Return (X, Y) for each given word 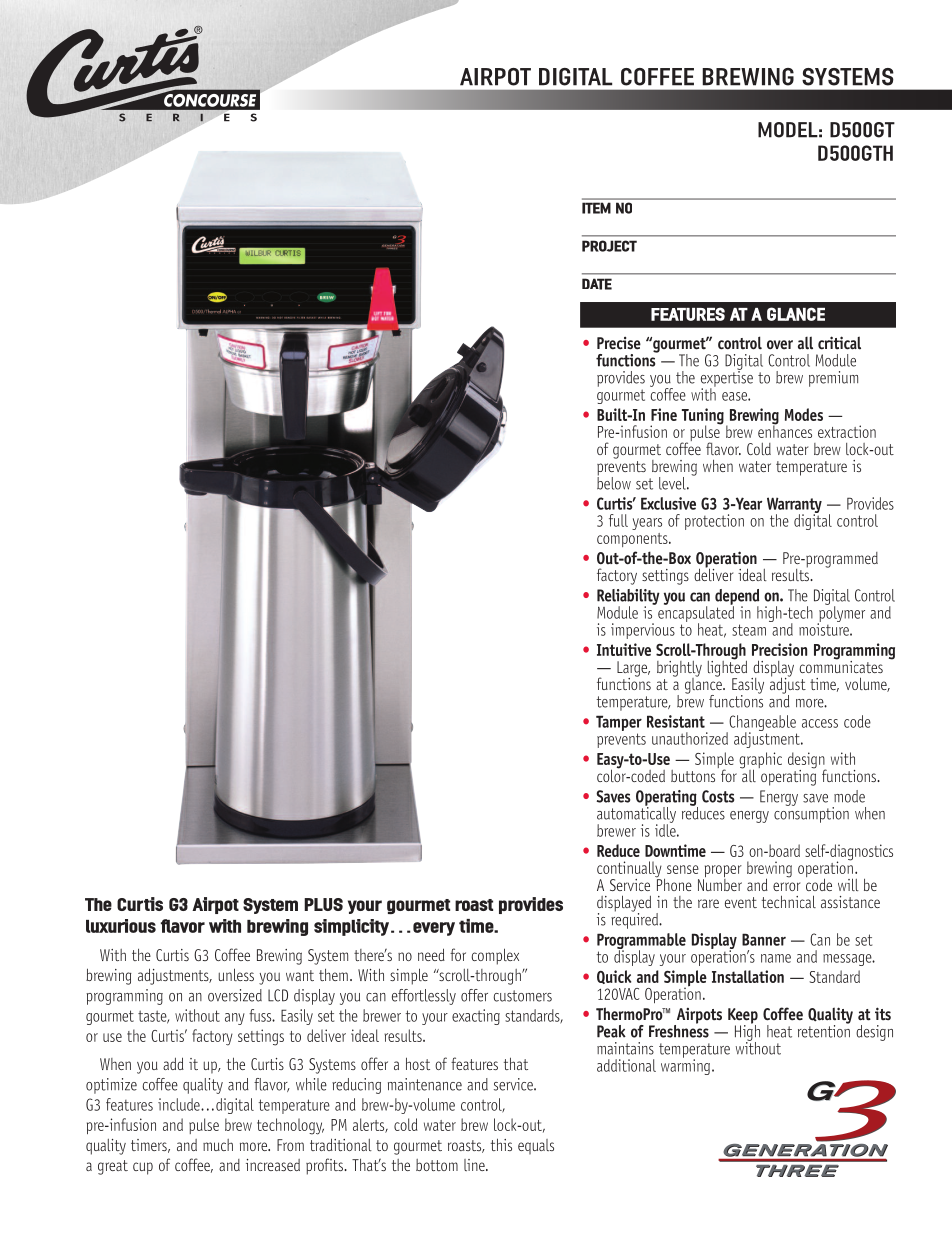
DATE (597, 284)
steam (749, 630)
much (218, 1145)
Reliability (628, 598)
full (618, 520)
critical (839, 343)
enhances (785, 430)
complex (495, 956)
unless (236, 974)
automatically (636, 814)
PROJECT (609, 246)
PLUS (323, 904)
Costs (718, 796)
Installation (748, 976)
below (614, 482)
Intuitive (624, 649)
